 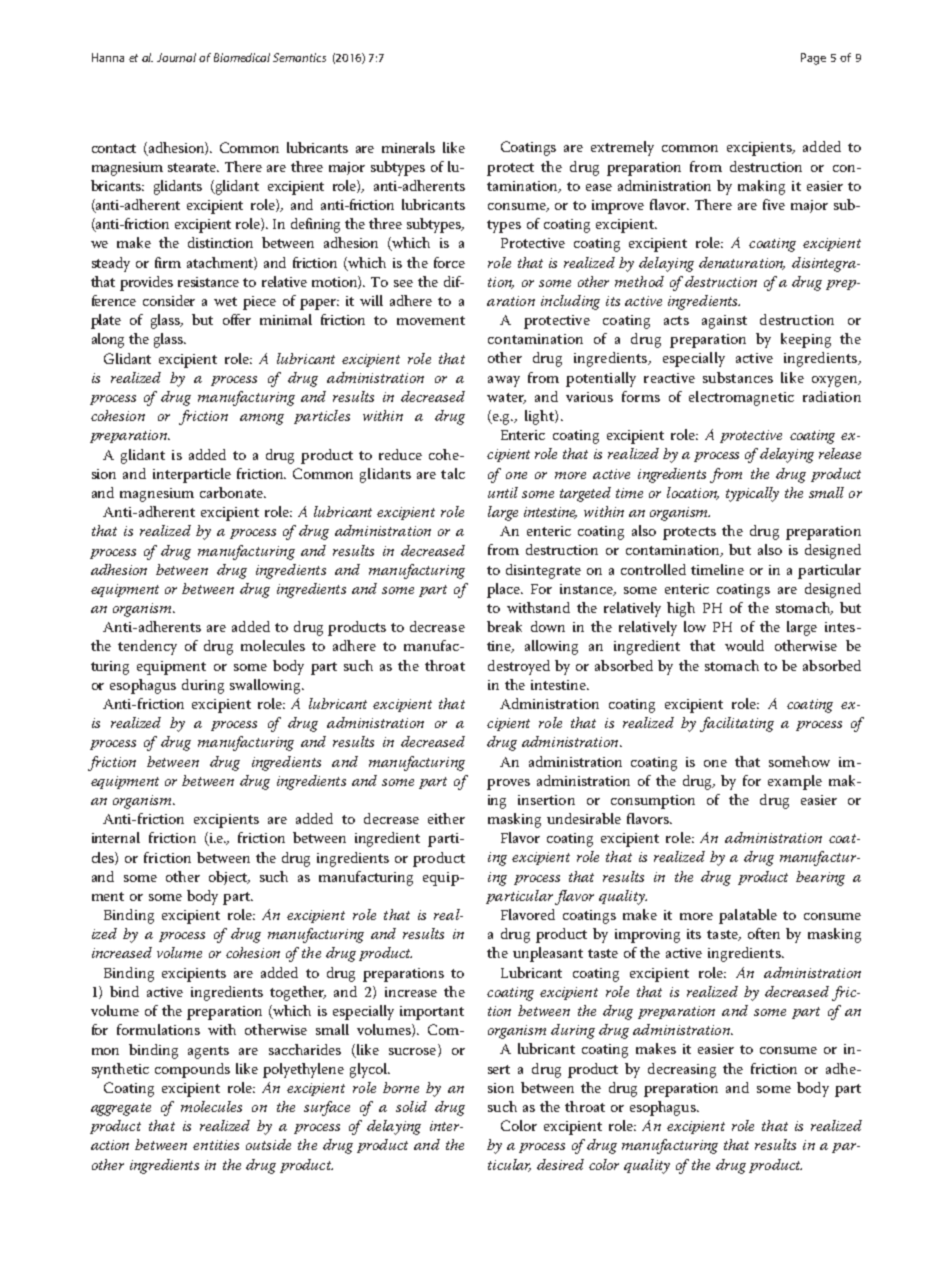 What do you see at coordinates (446, 818) in the page?
I see `either` at bounding box center [446, 818].
